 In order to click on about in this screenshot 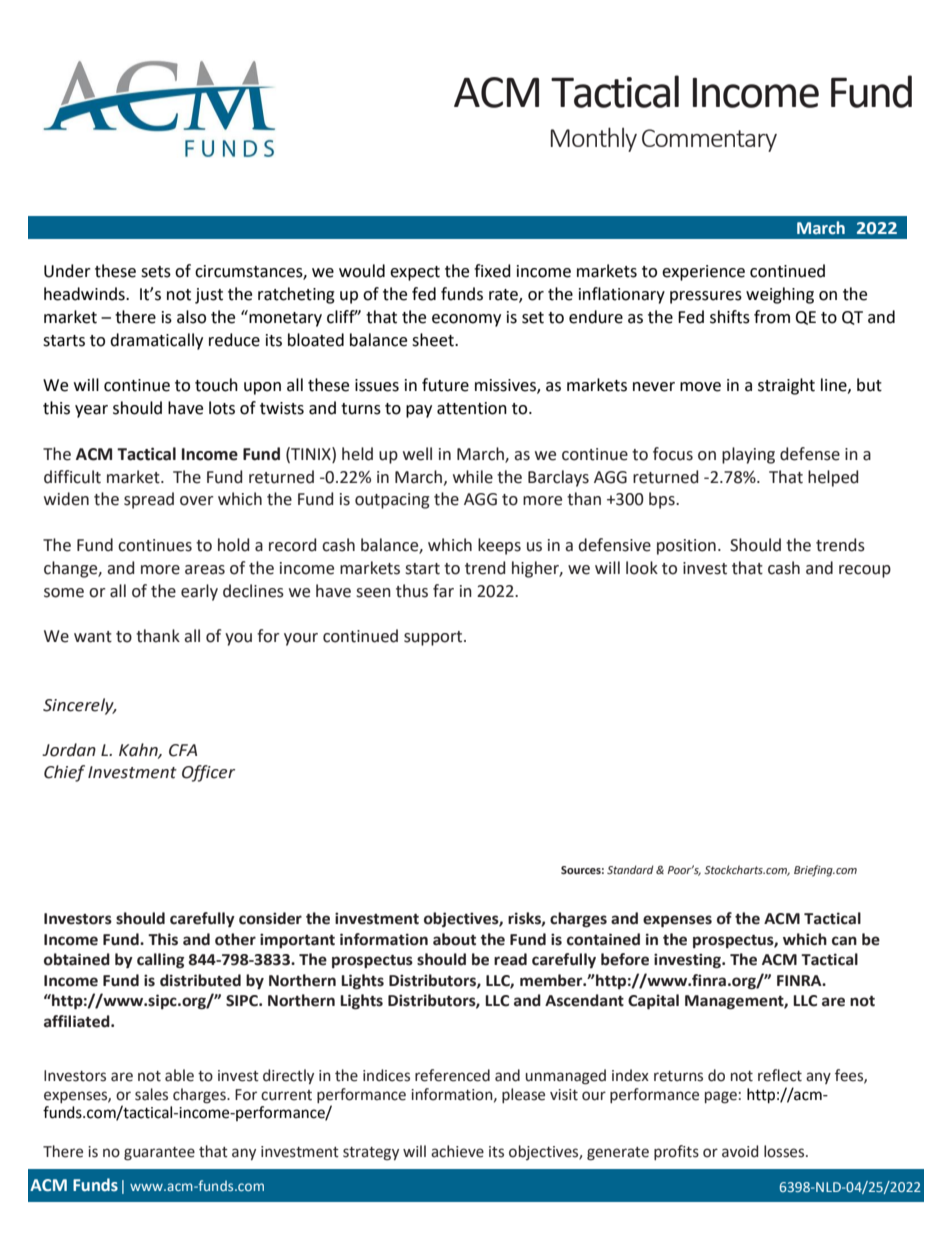, I will do `click(454, 939)`.
